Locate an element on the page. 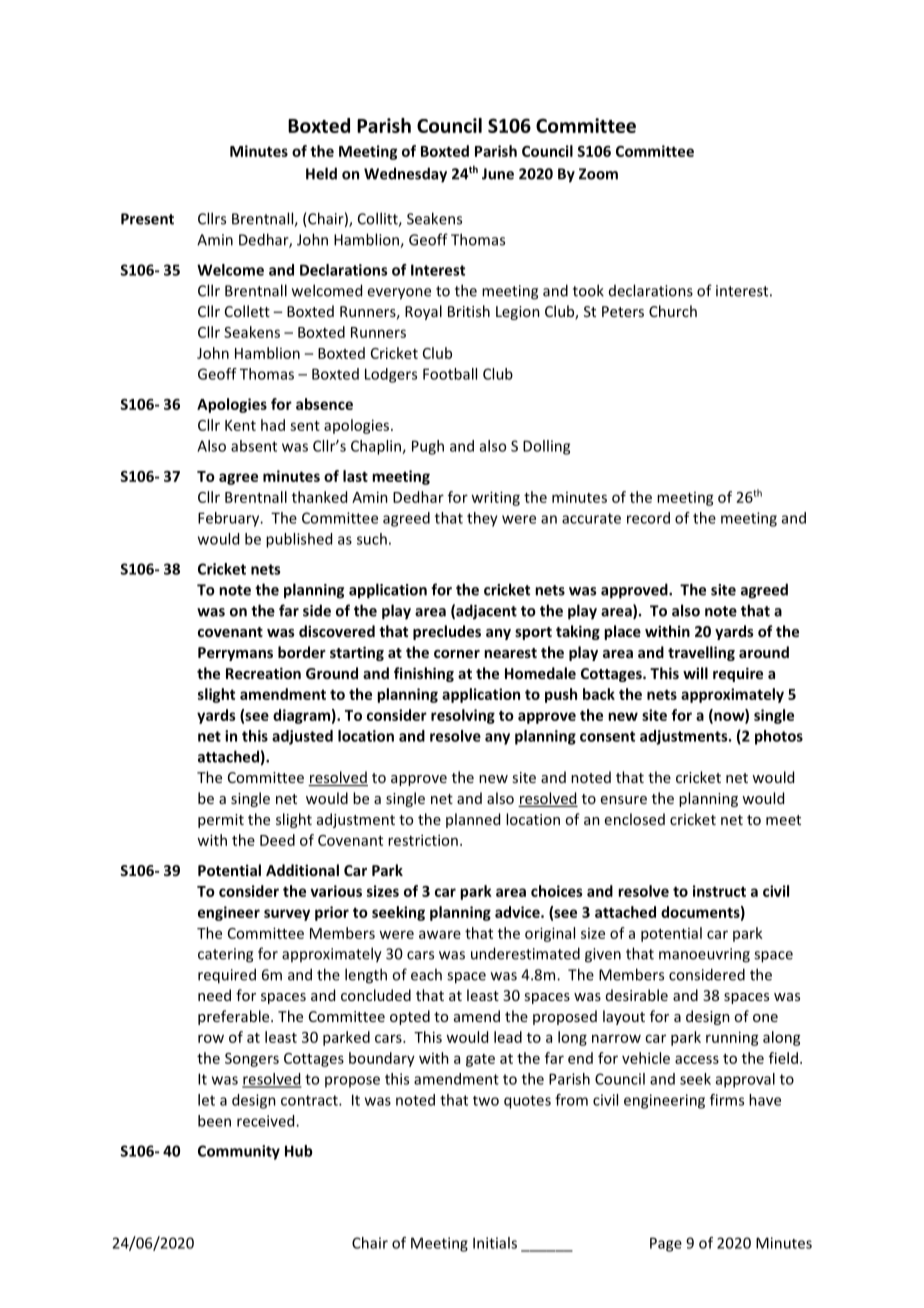  adjusted is located at coordinates (302, 737).
